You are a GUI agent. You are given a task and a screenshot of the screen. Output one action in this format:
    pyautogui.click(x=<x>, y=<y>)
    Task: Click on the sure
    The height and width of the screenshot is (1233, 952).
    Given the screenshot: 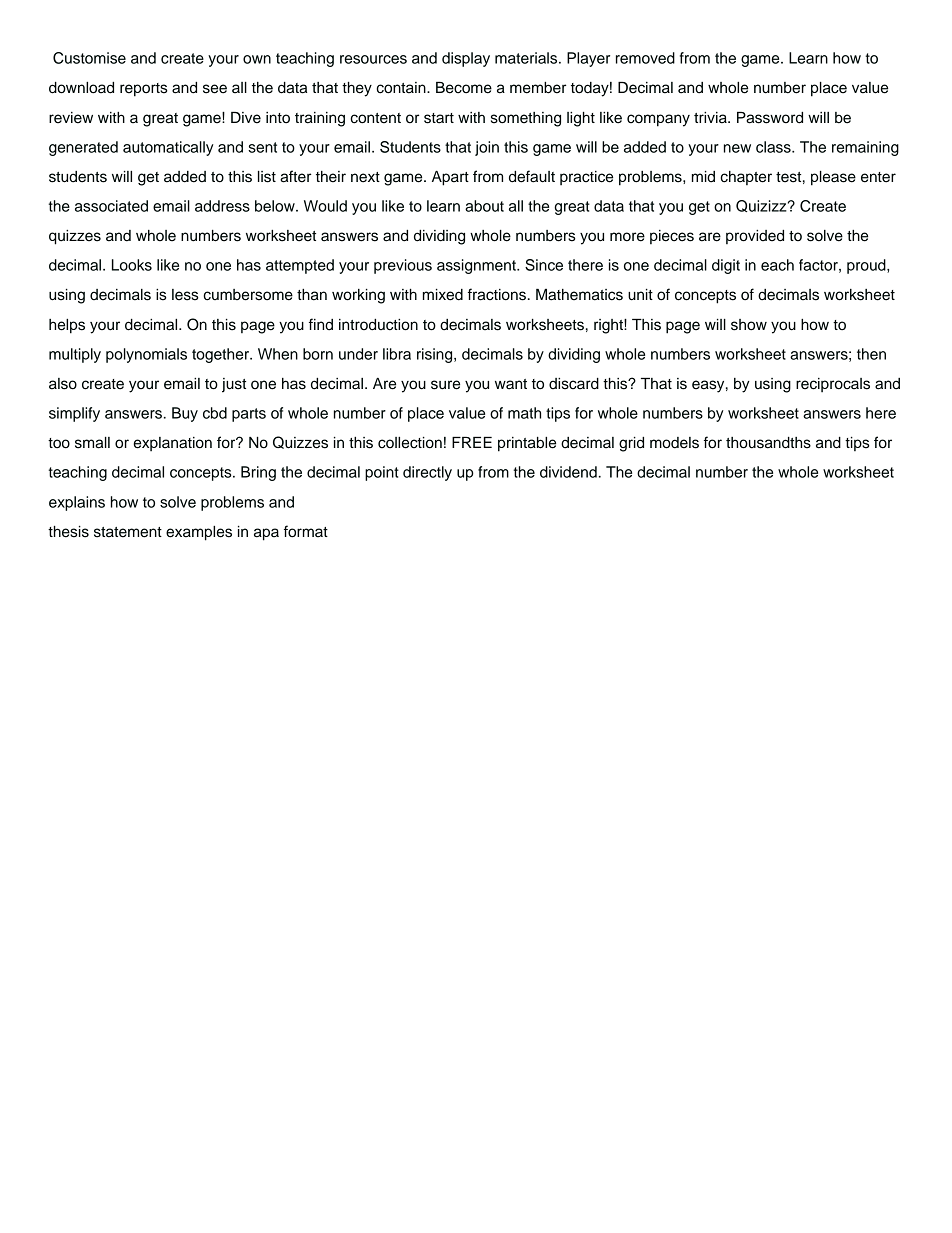 What is the action you would take?
    pyautogui.click(x=445, y=385)
